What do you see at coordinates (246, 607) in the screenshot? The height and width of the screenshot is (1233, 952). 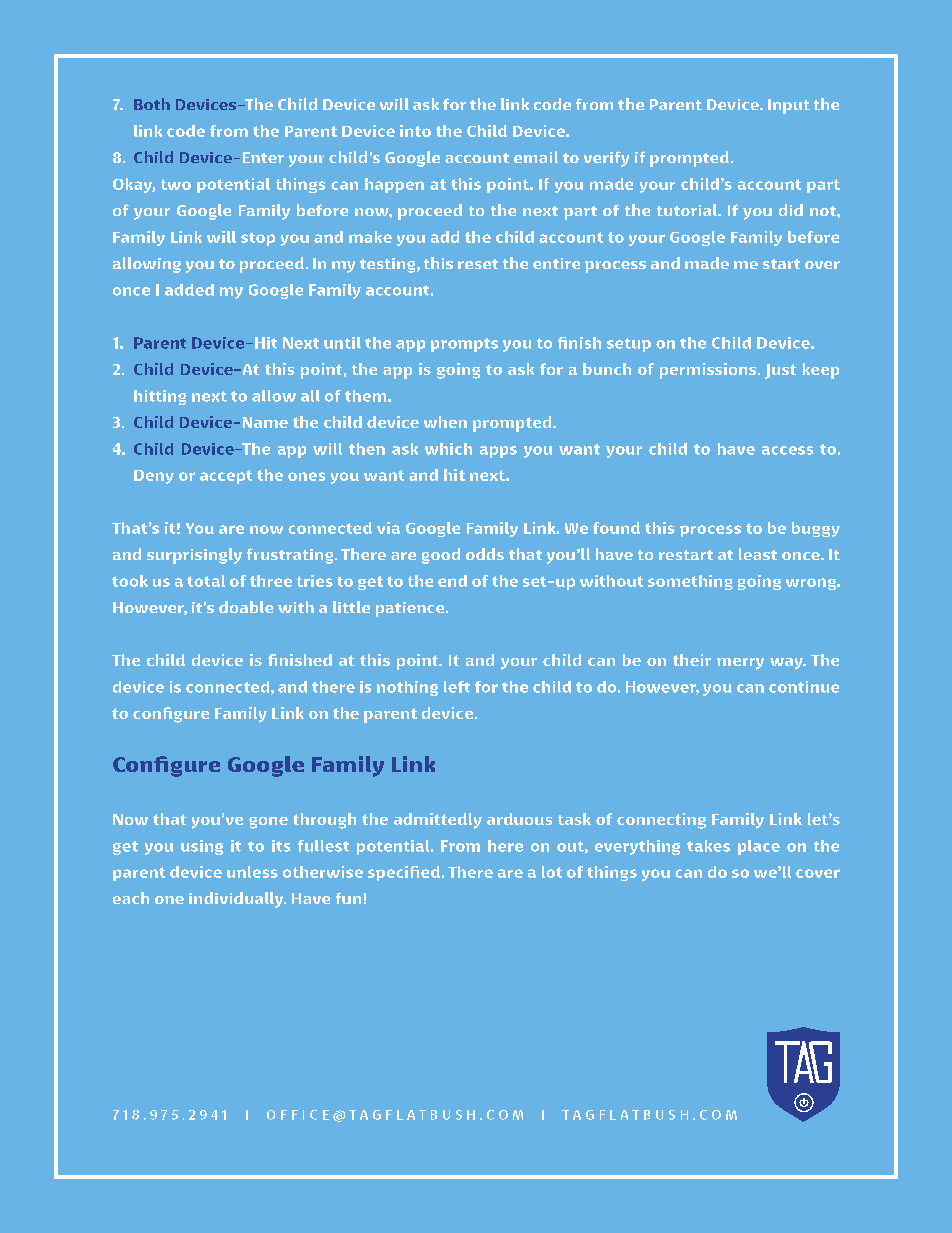 I see `doable` at bounding box center [246, 607].
